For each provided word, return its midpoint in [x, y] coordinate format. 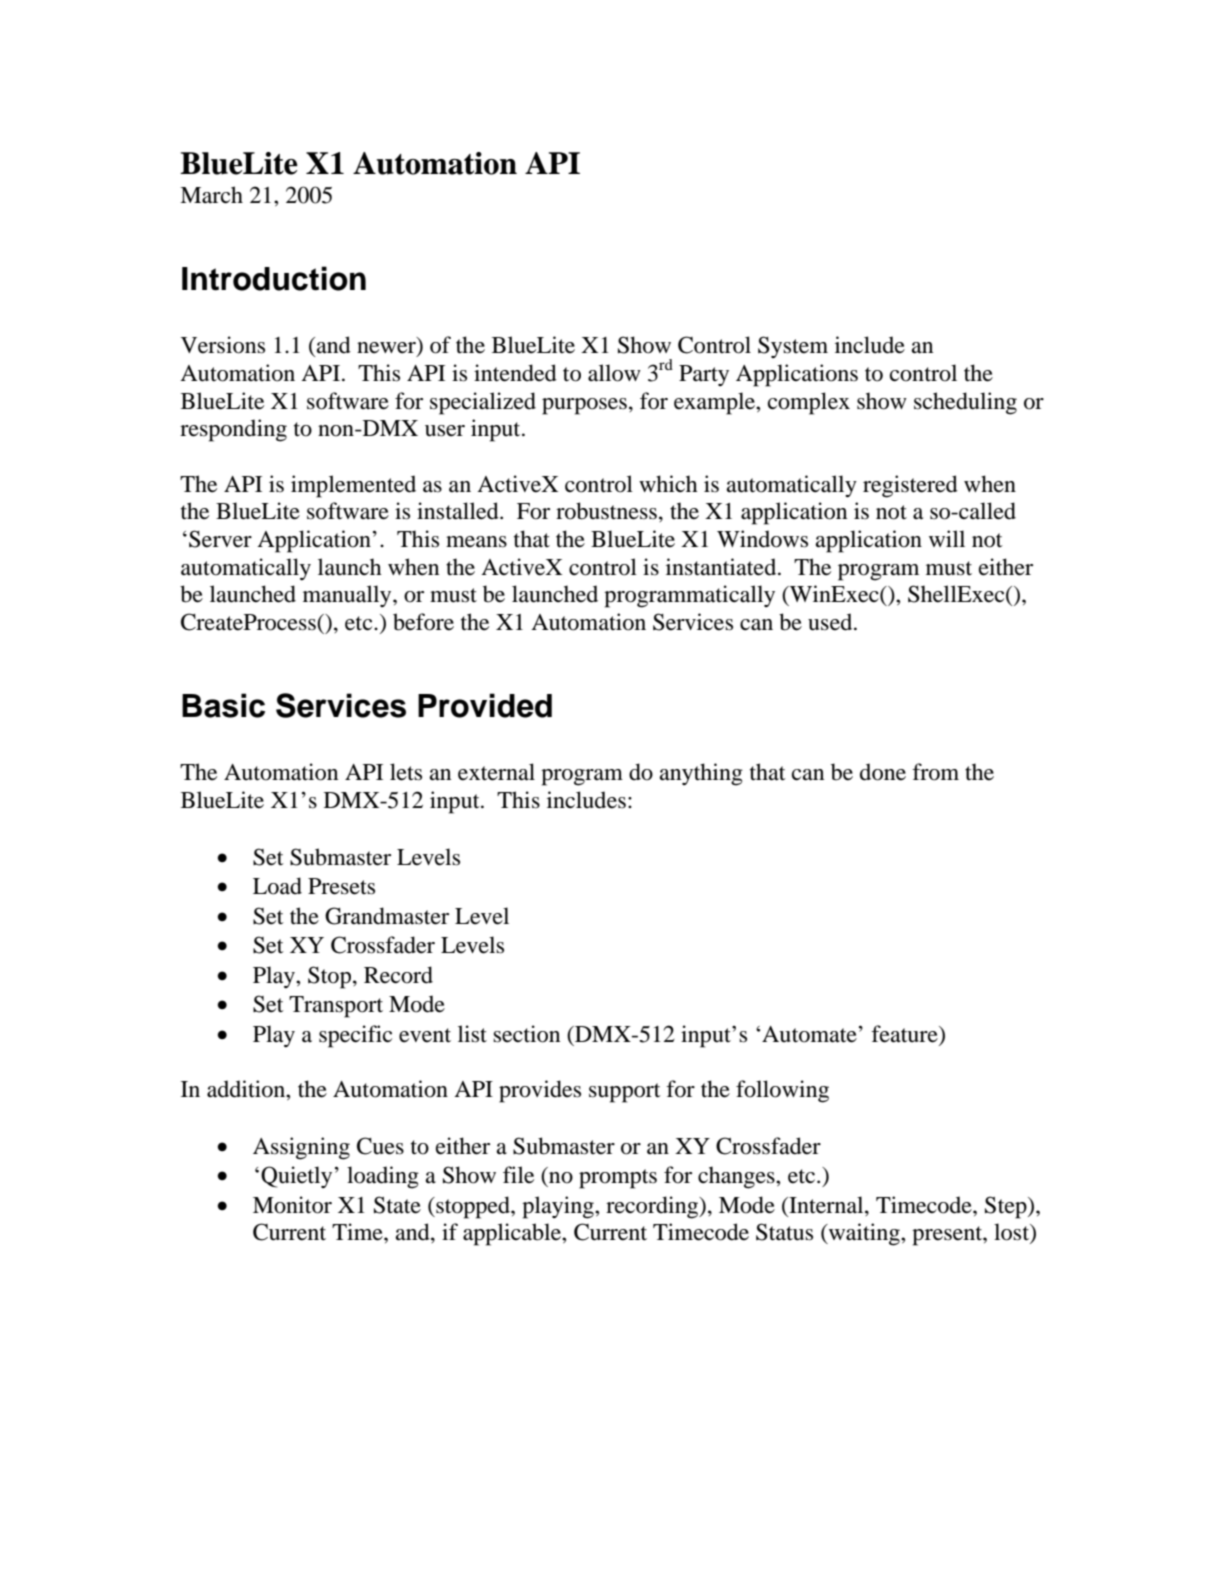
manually [348, 596]
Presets [341, 886]
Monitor [292, 1205]
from [935, 772]
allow [614, 373]
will [947, 538]
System [793, 347]
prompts [618, 1179]
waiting [864, 1234]
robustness [606, 511]
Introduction [274, 278]
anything [701, 774]
